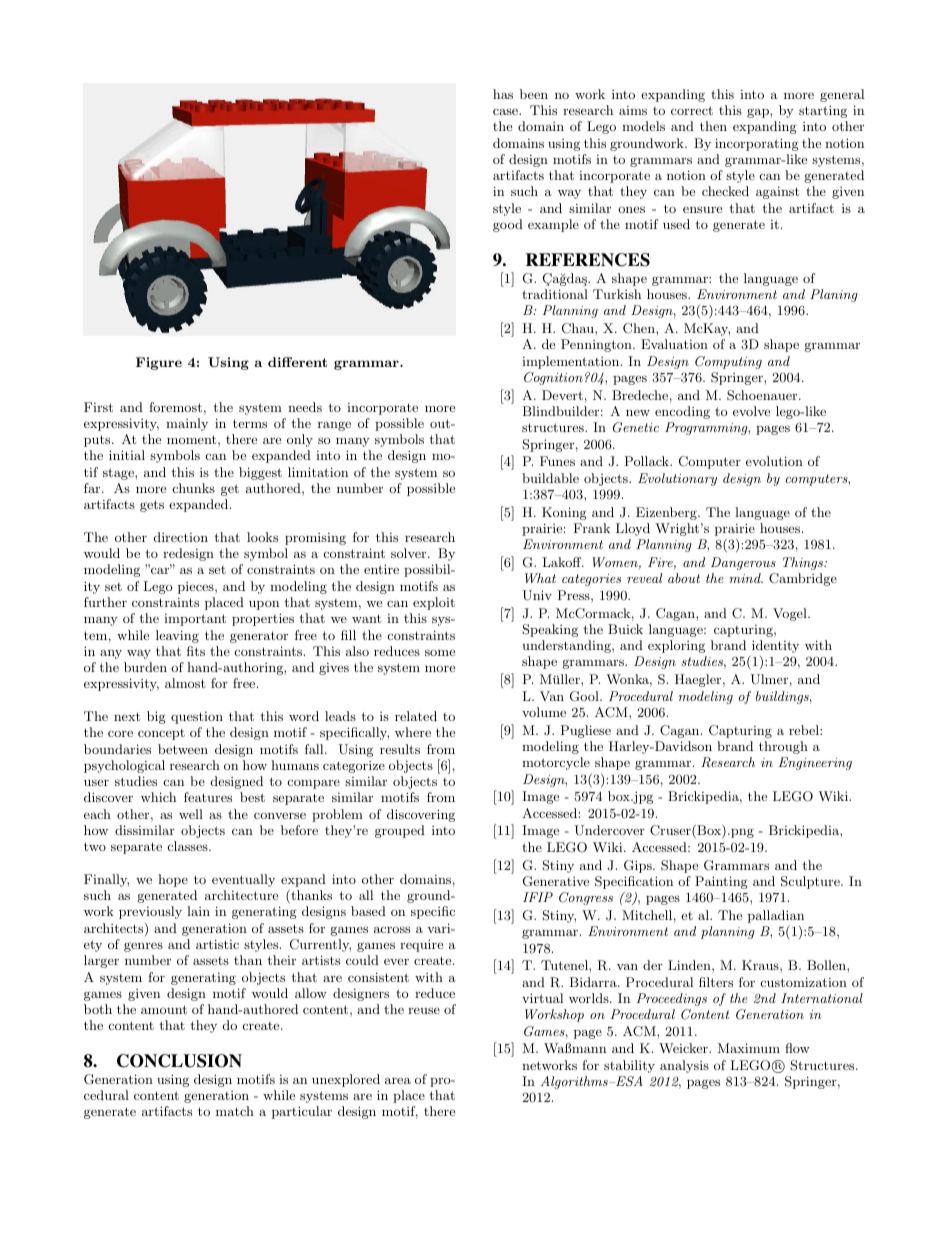 This screenshot has width=952, height=1233. I want to click on area, so click(398, 1080).
